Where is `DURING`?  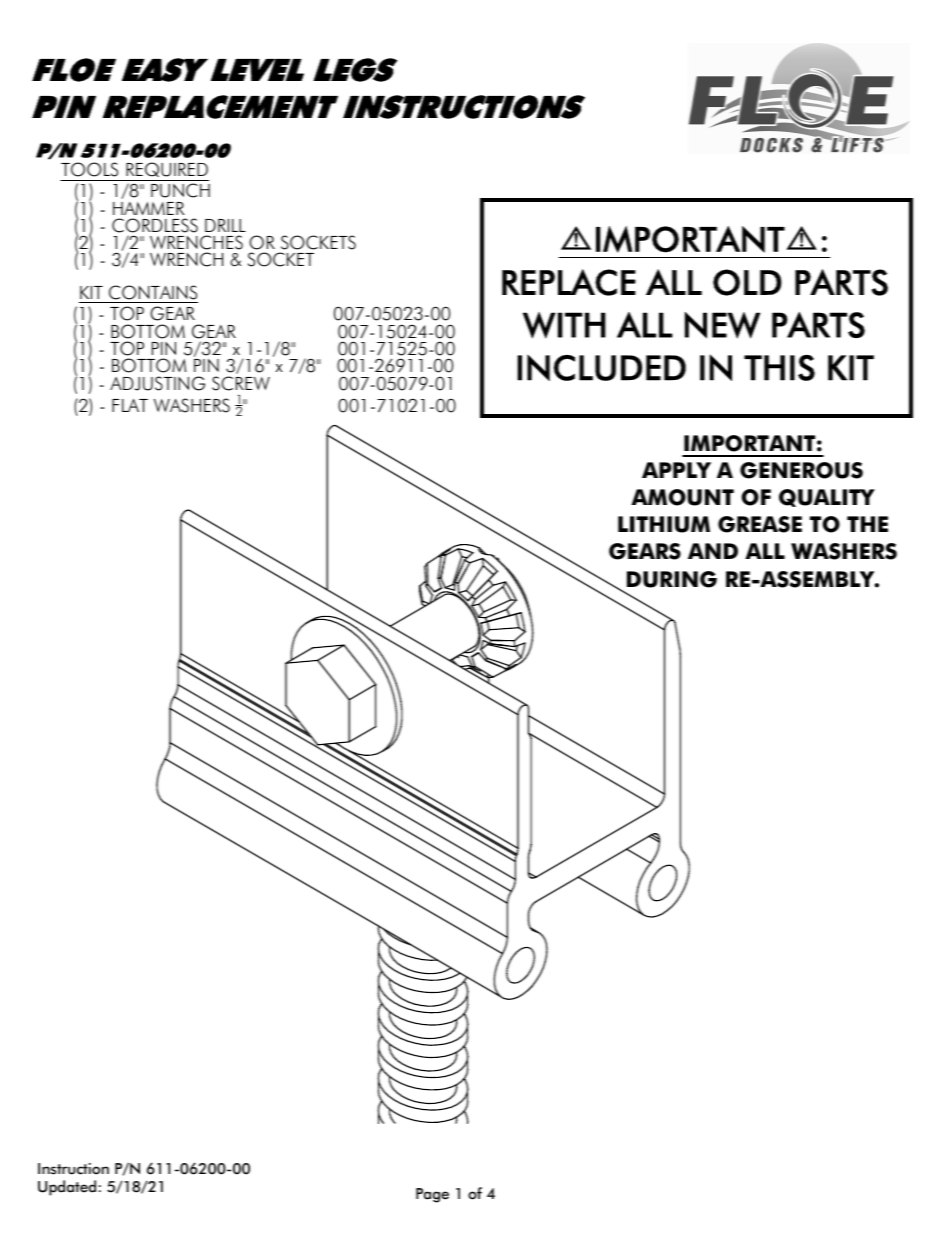
DURING is located at coordinates (672, 579).
